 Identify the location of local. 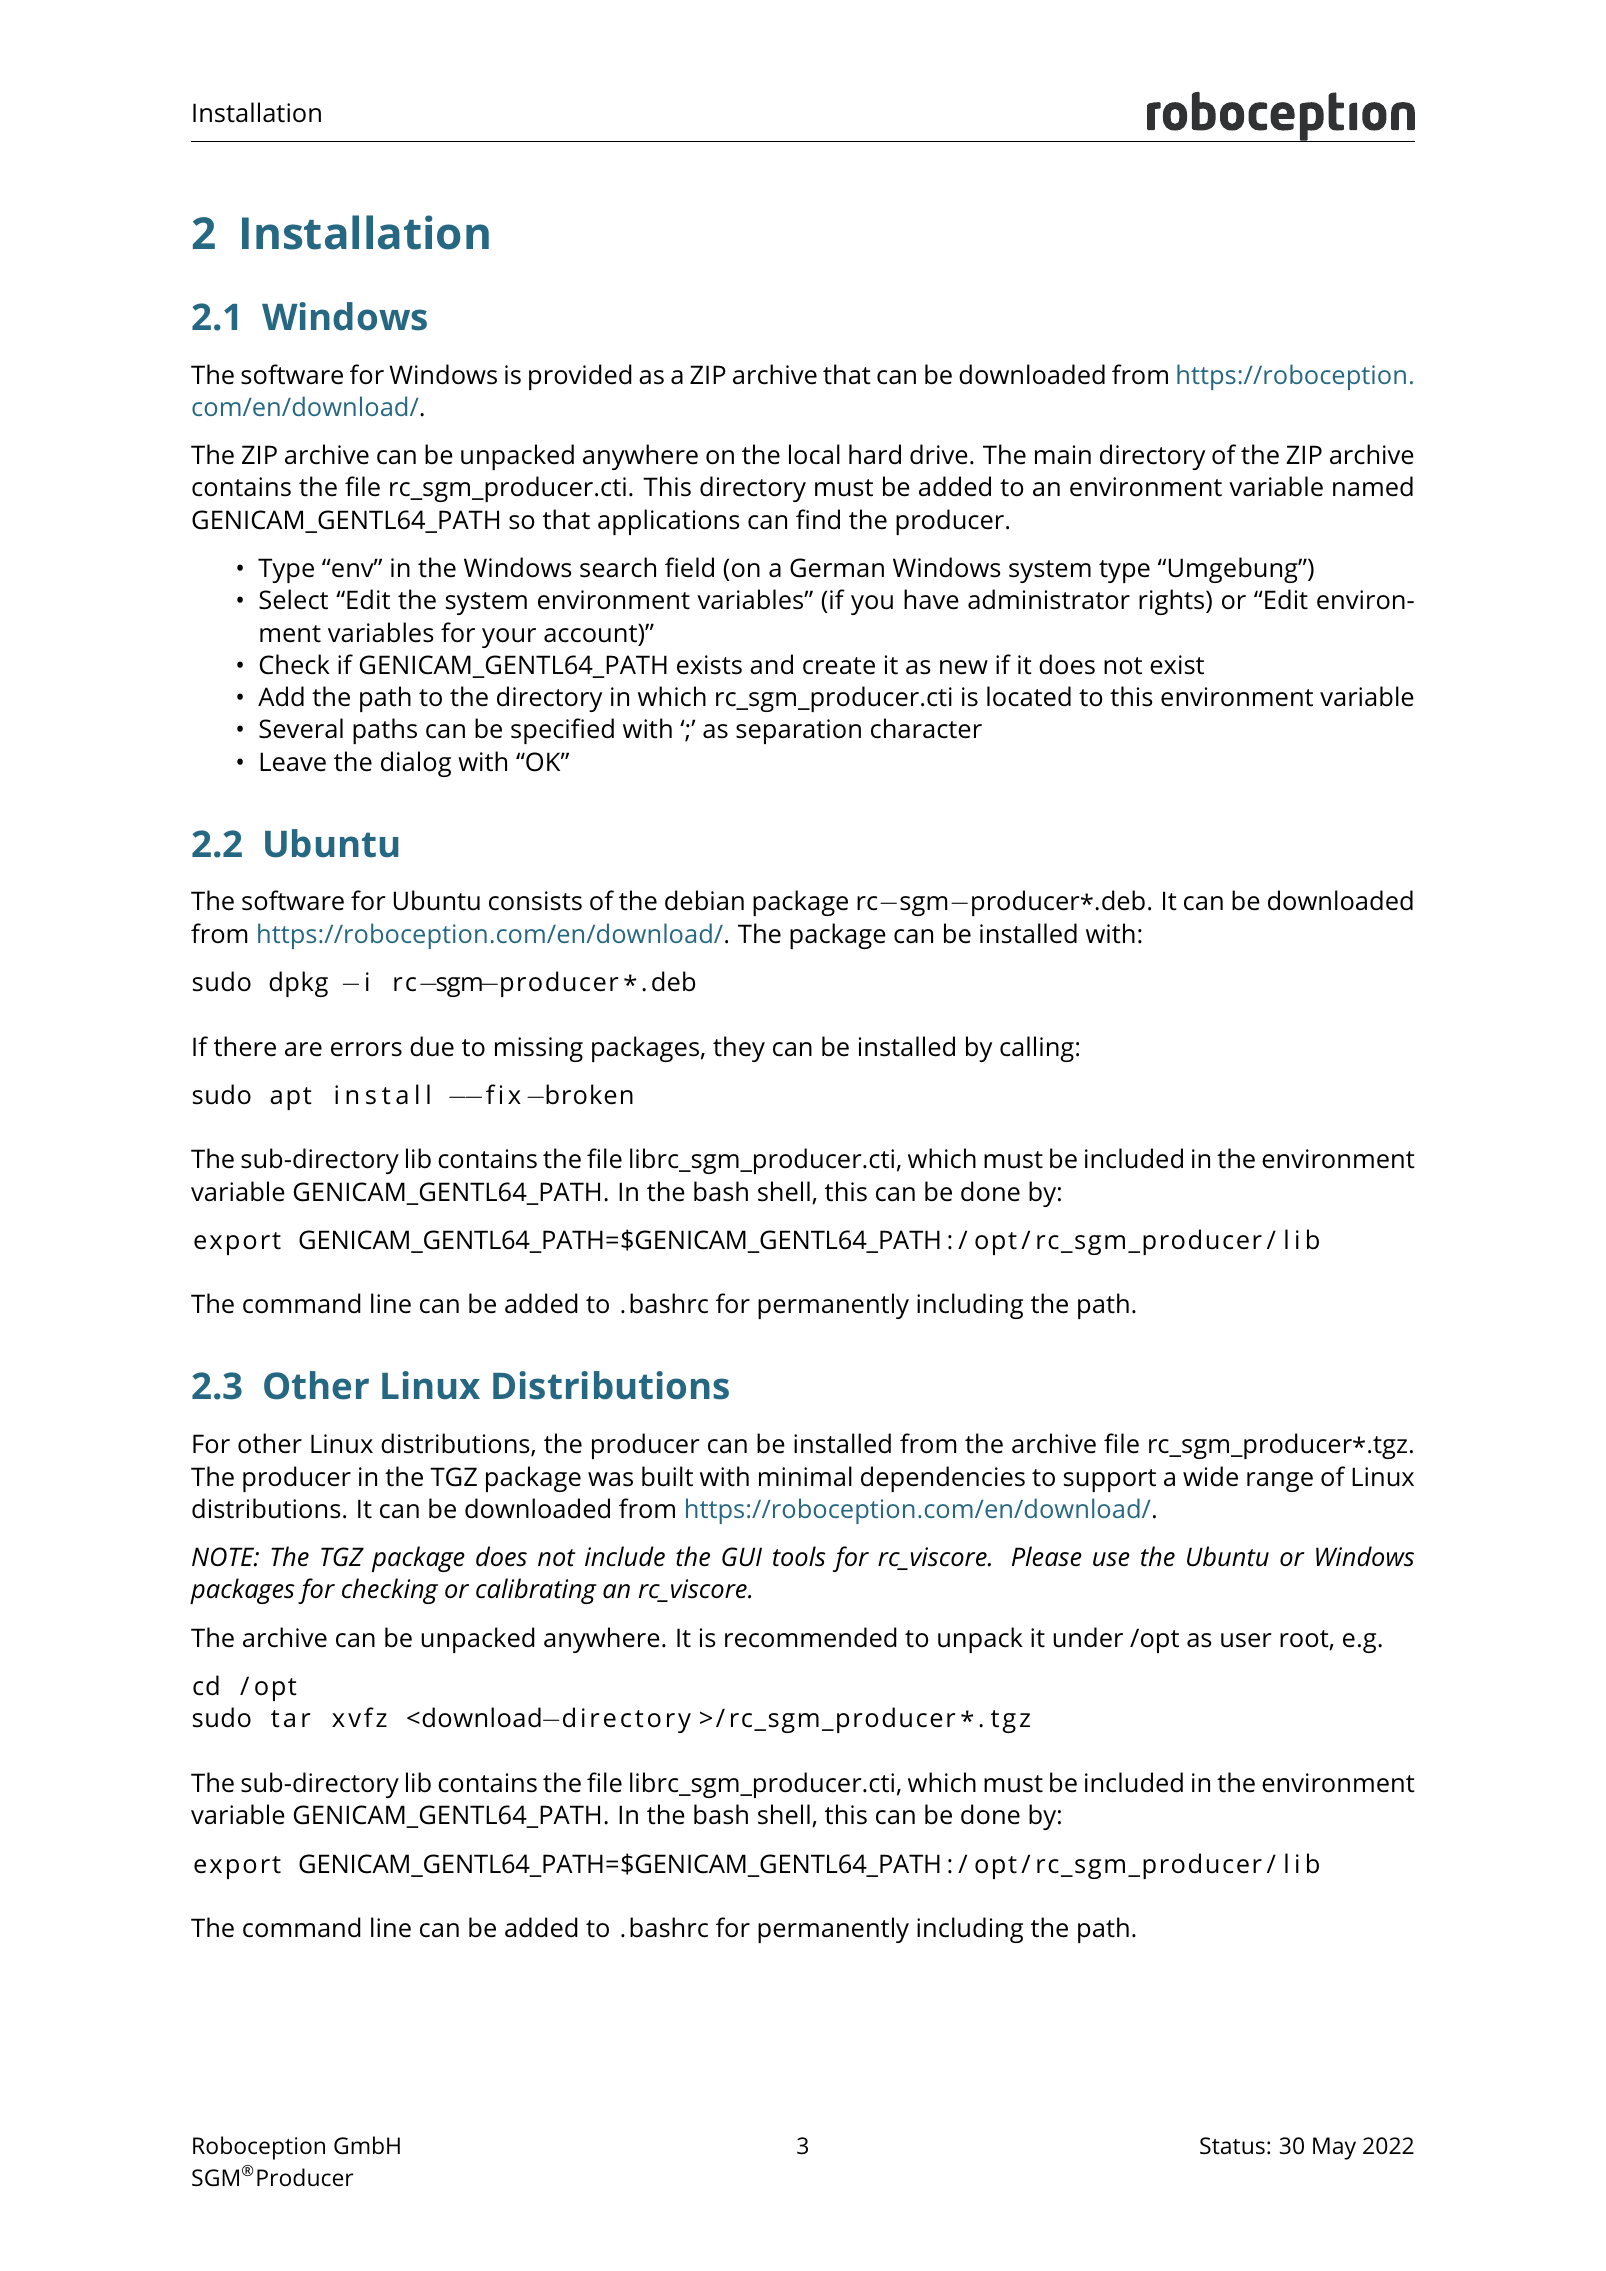
(814, 454).
